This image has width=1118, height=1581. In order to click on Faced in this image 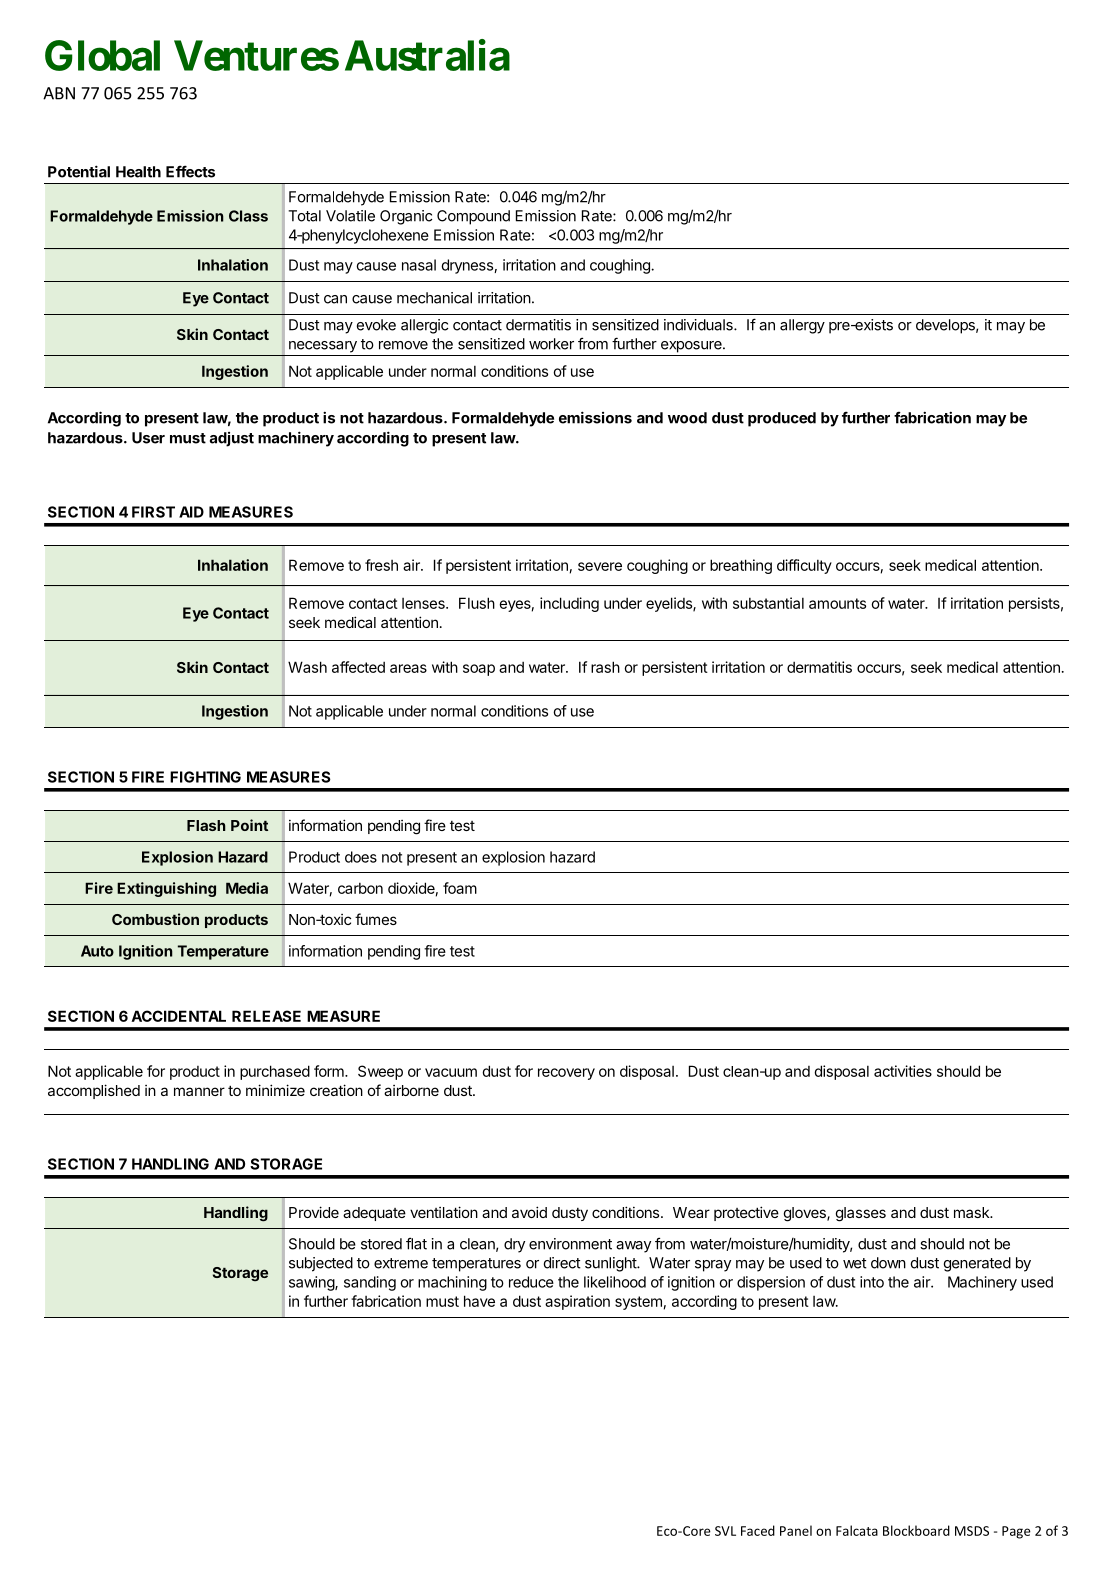, I will do `click(758, 1530)`.
